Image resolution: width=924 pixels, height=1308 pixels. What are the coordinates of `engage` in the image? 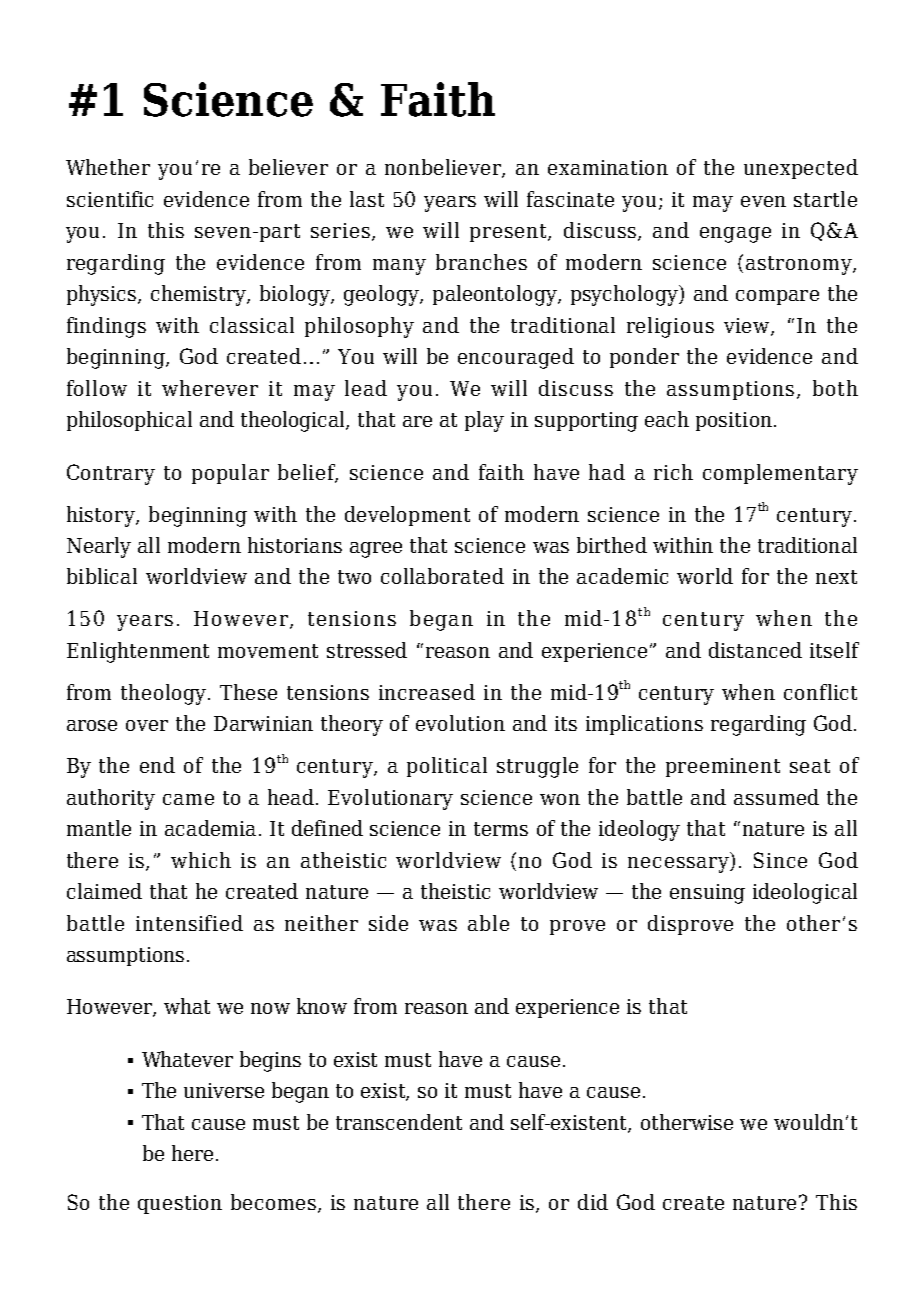 It's located at (735, 235).
